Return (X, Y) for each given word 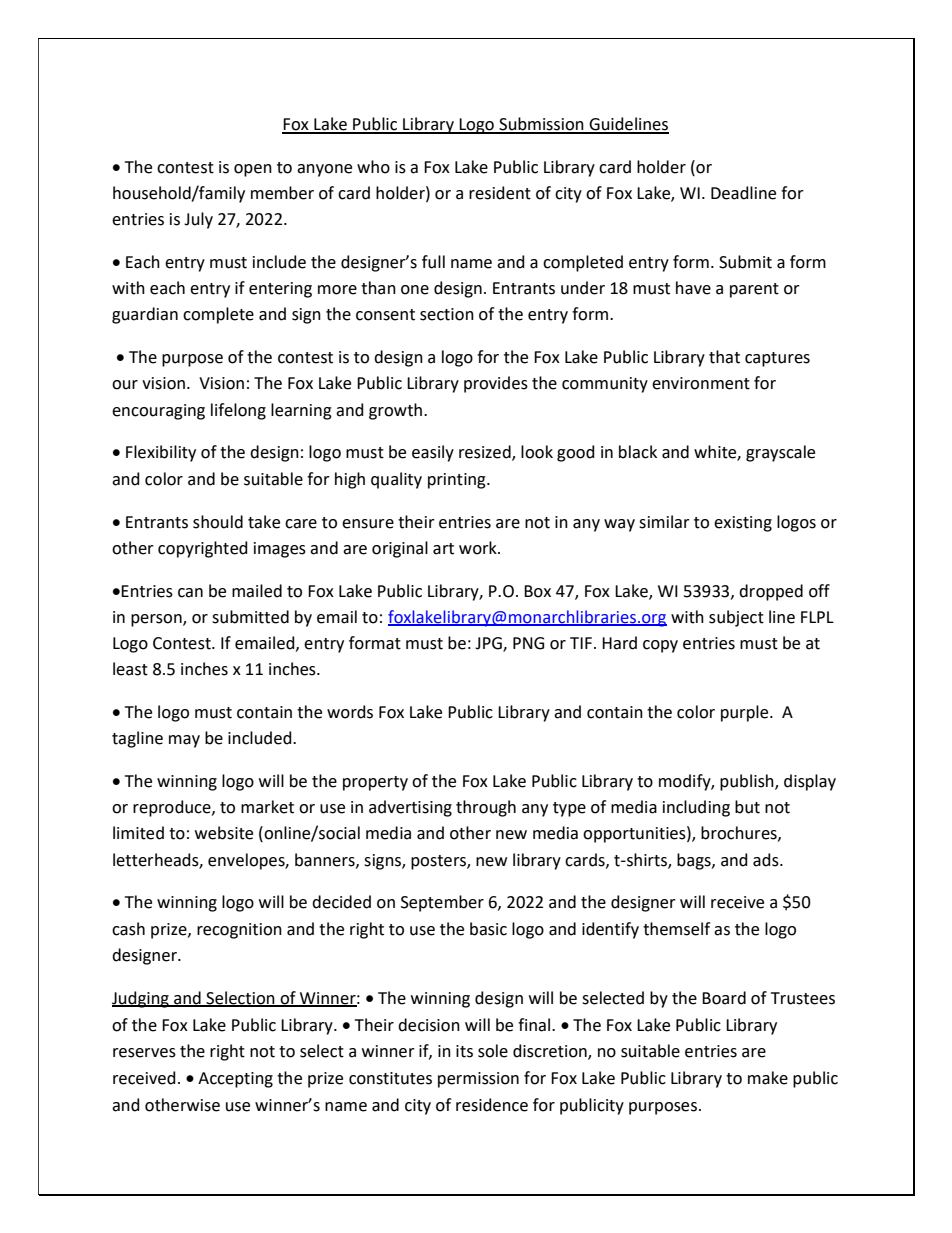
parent (754, 290)
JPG (489, 644)
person (157, 620)
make (768, 1078)
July (198, 220)
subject (736, 618)
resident (500, 193)
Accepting (235, 1080)
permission (478, 1080)
